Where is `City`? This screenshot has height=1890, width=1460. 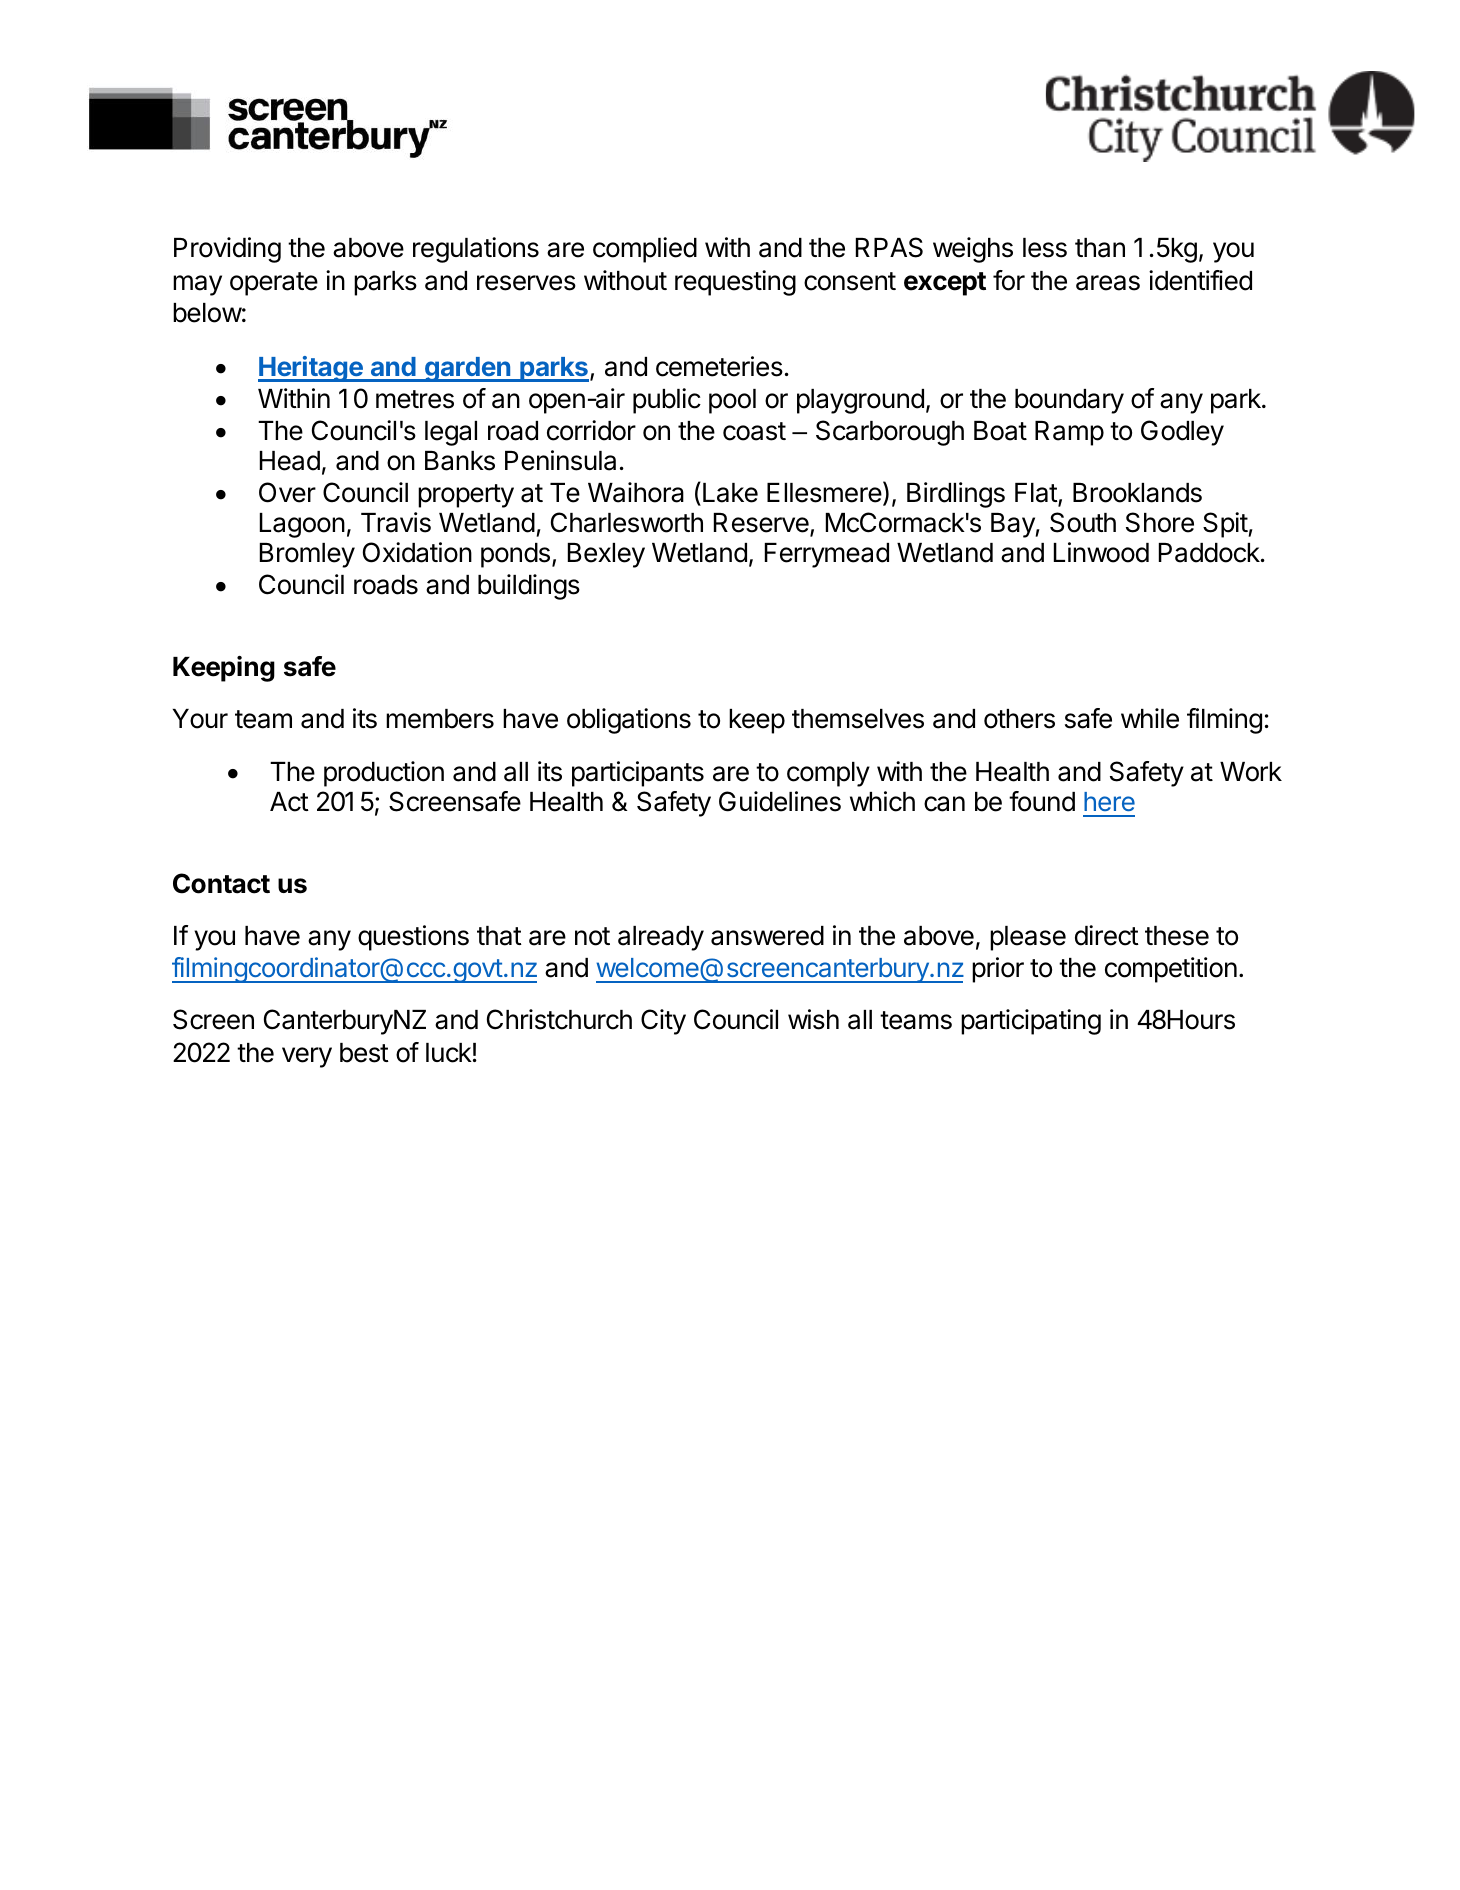
City is located at coordinates (663, 1022).
